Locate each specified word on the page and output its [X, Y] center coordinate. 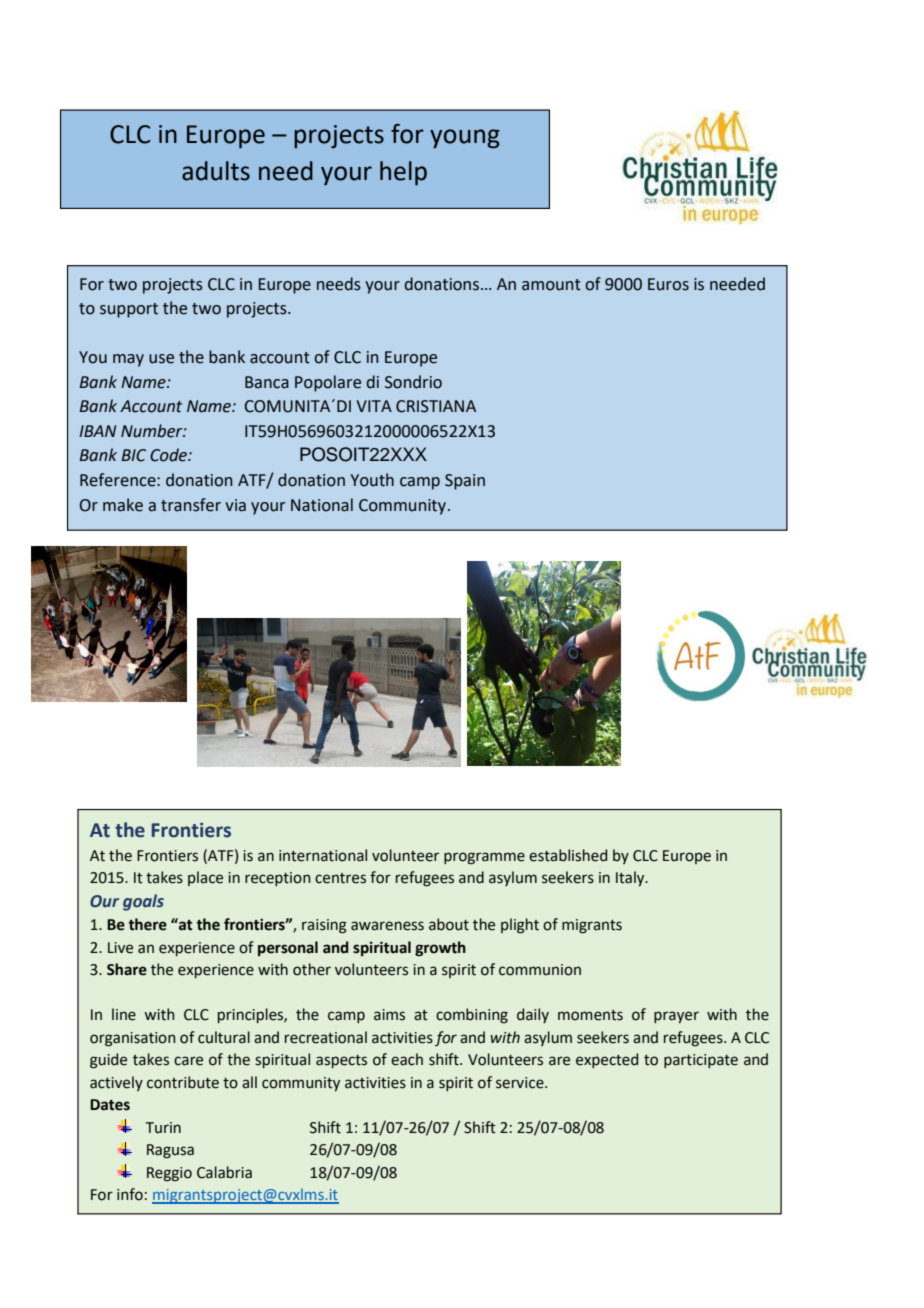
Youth [372, 480]
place [205, 878]
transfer [191, 505]
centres [340, 878]
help [403, 173]
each [407, 1059]
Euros [668, 284]
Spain [465, 482]
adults [216, 171]
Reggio [169, 1174]
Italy [631, 878]
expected [607, 1060]
